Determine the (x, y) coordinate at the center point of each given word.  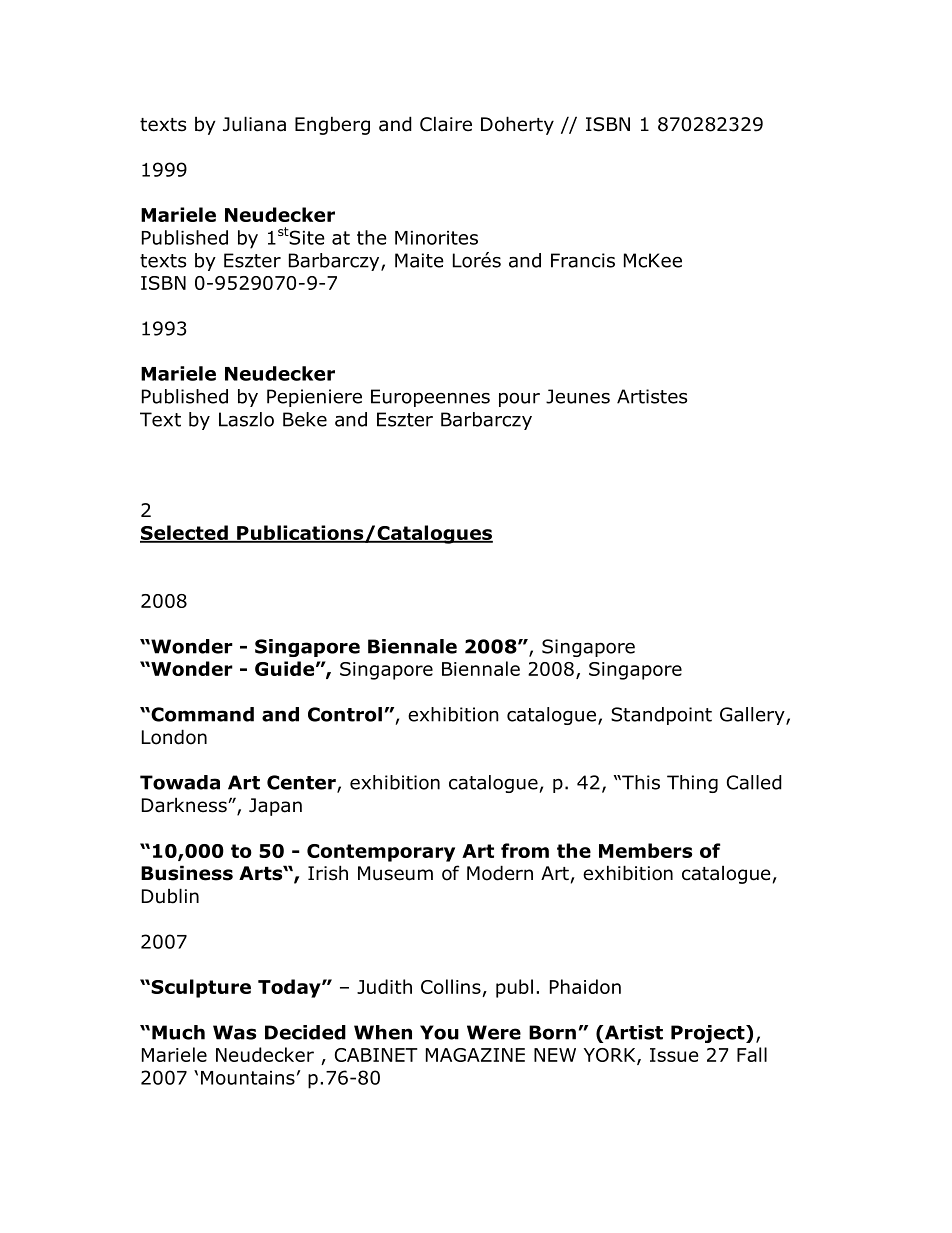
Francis (583, 260)
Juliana (254, 124)
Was (234, 1032)
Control (345, 714)
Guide (284, 668)
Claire (446, 124)
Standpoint (661, 716)
